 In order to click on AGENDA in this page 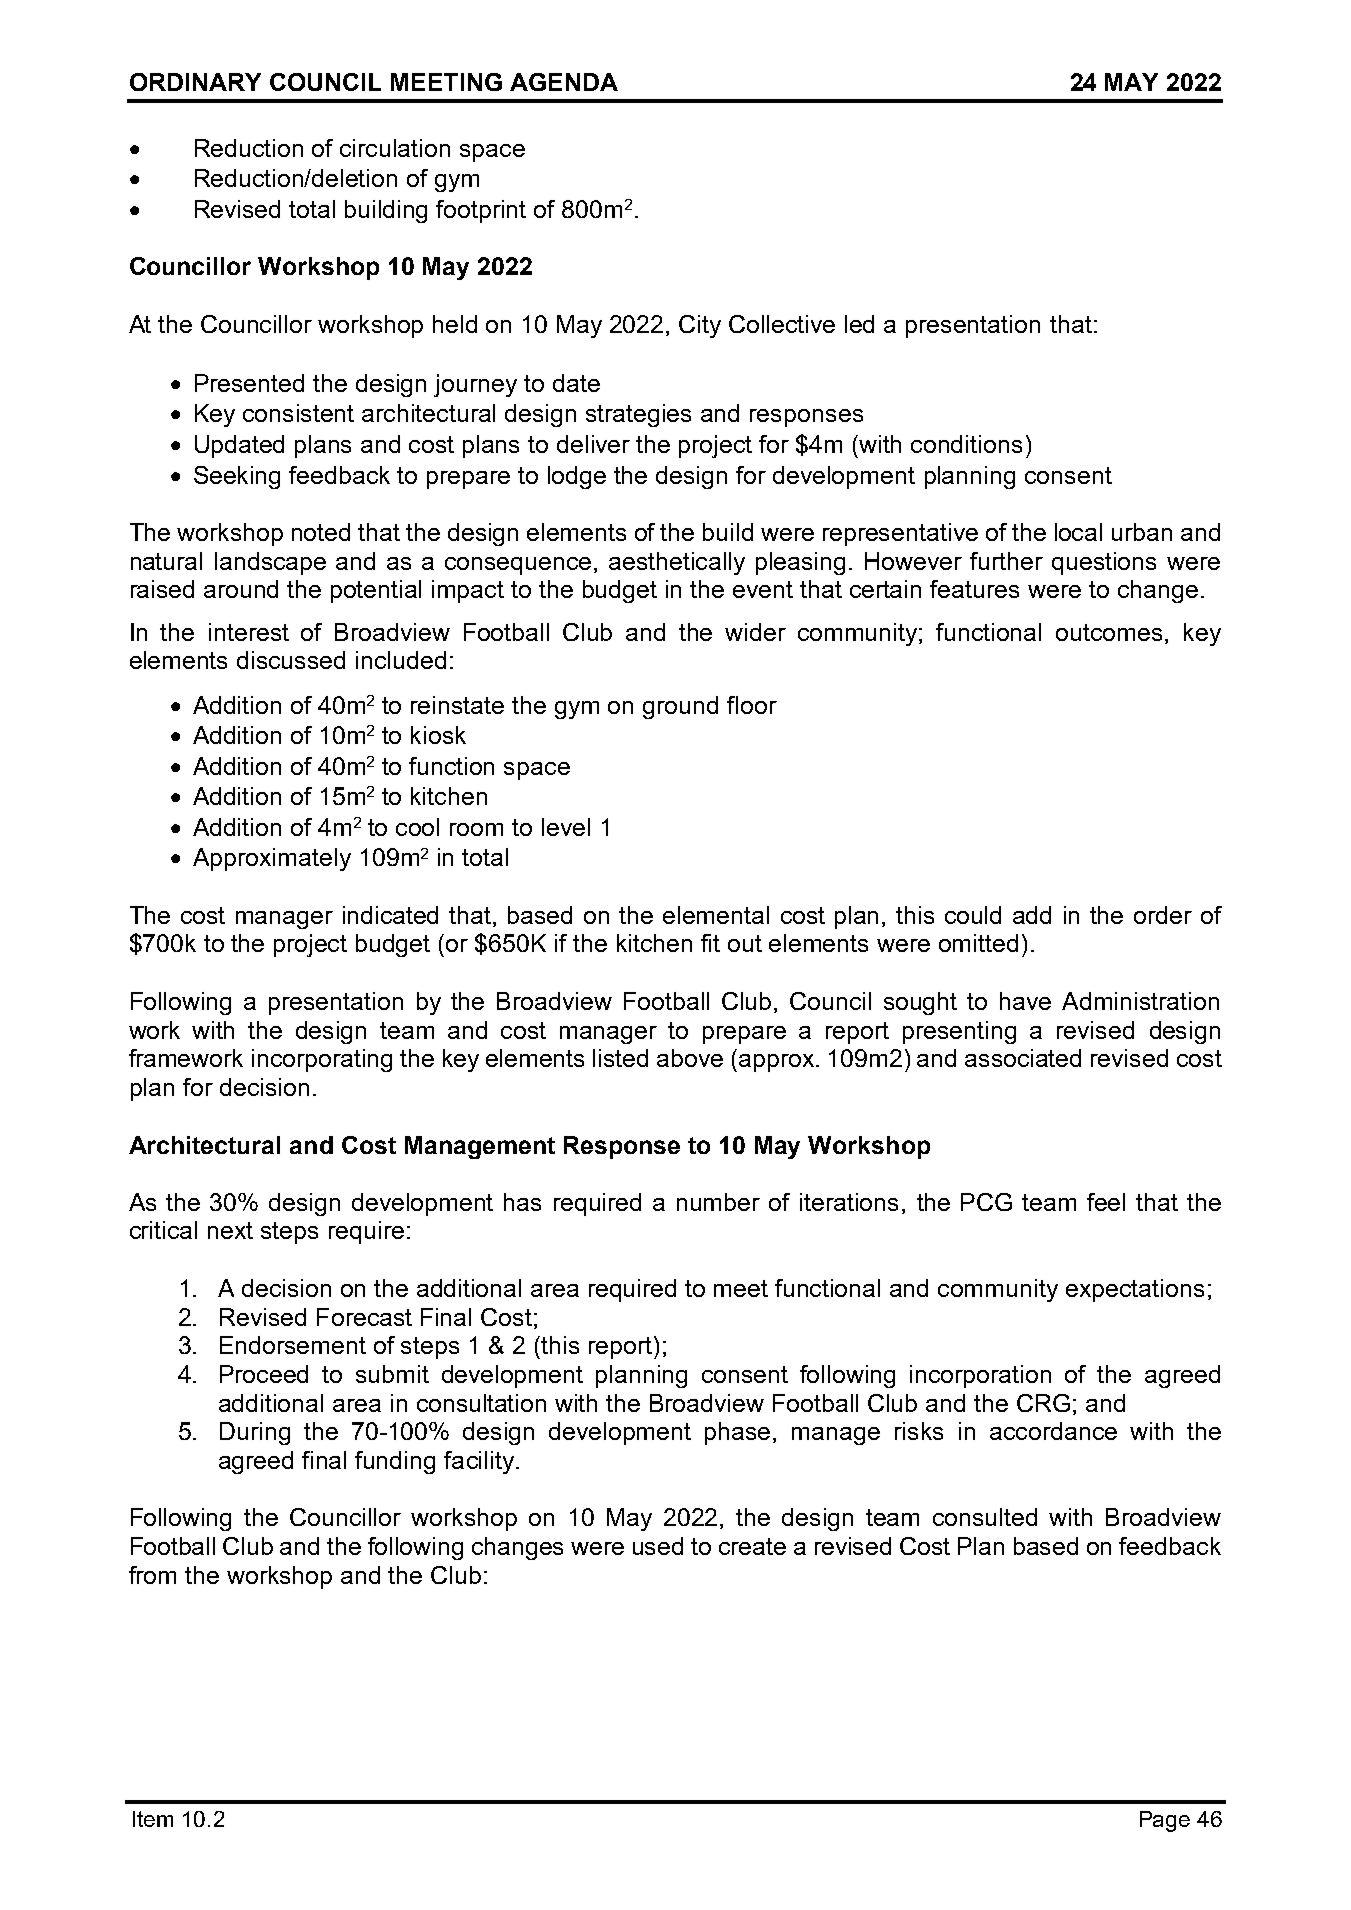, I will do `click(564, 82)`.
